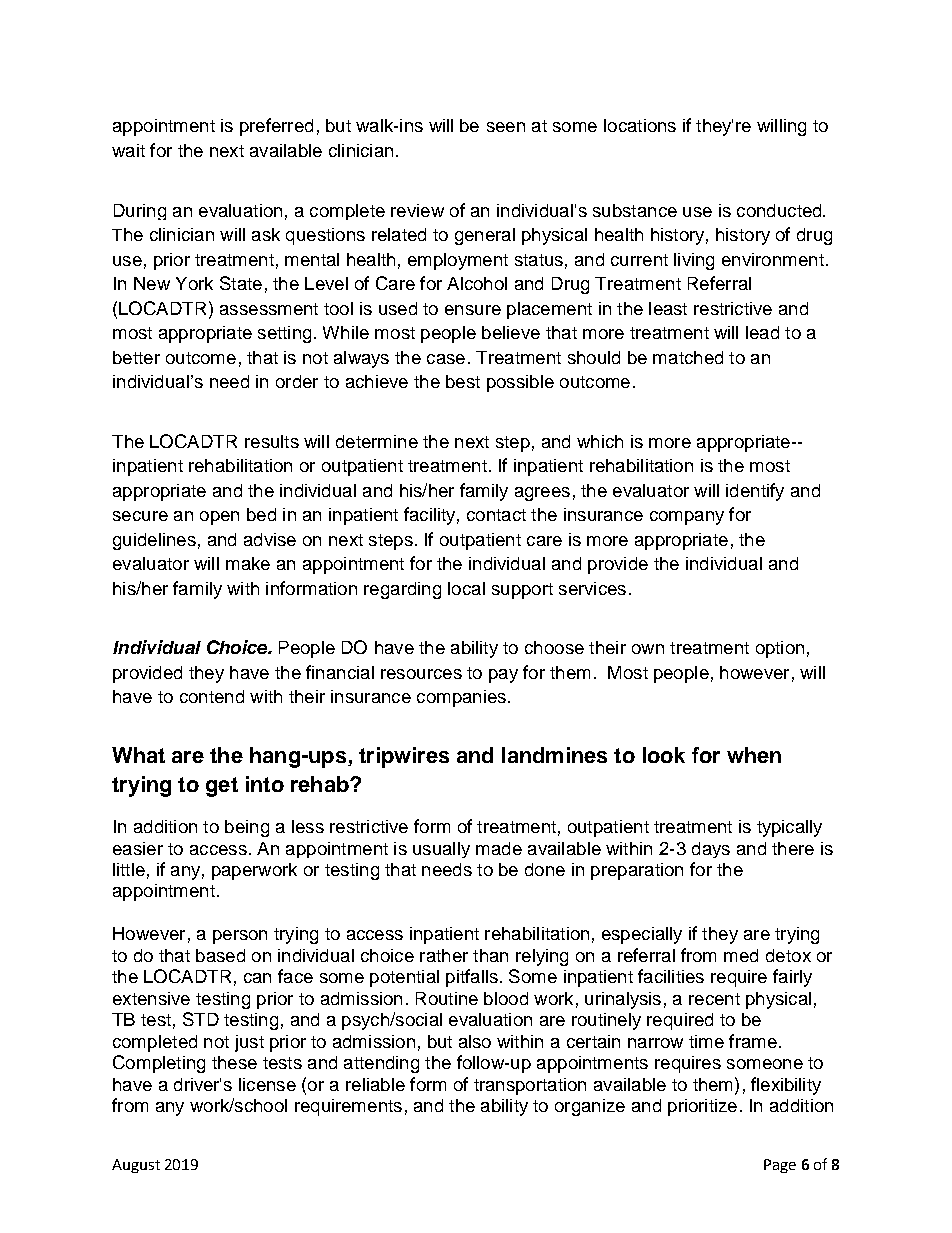 The image size is (952, 1233). I want to click on open, so click(219, 518).
